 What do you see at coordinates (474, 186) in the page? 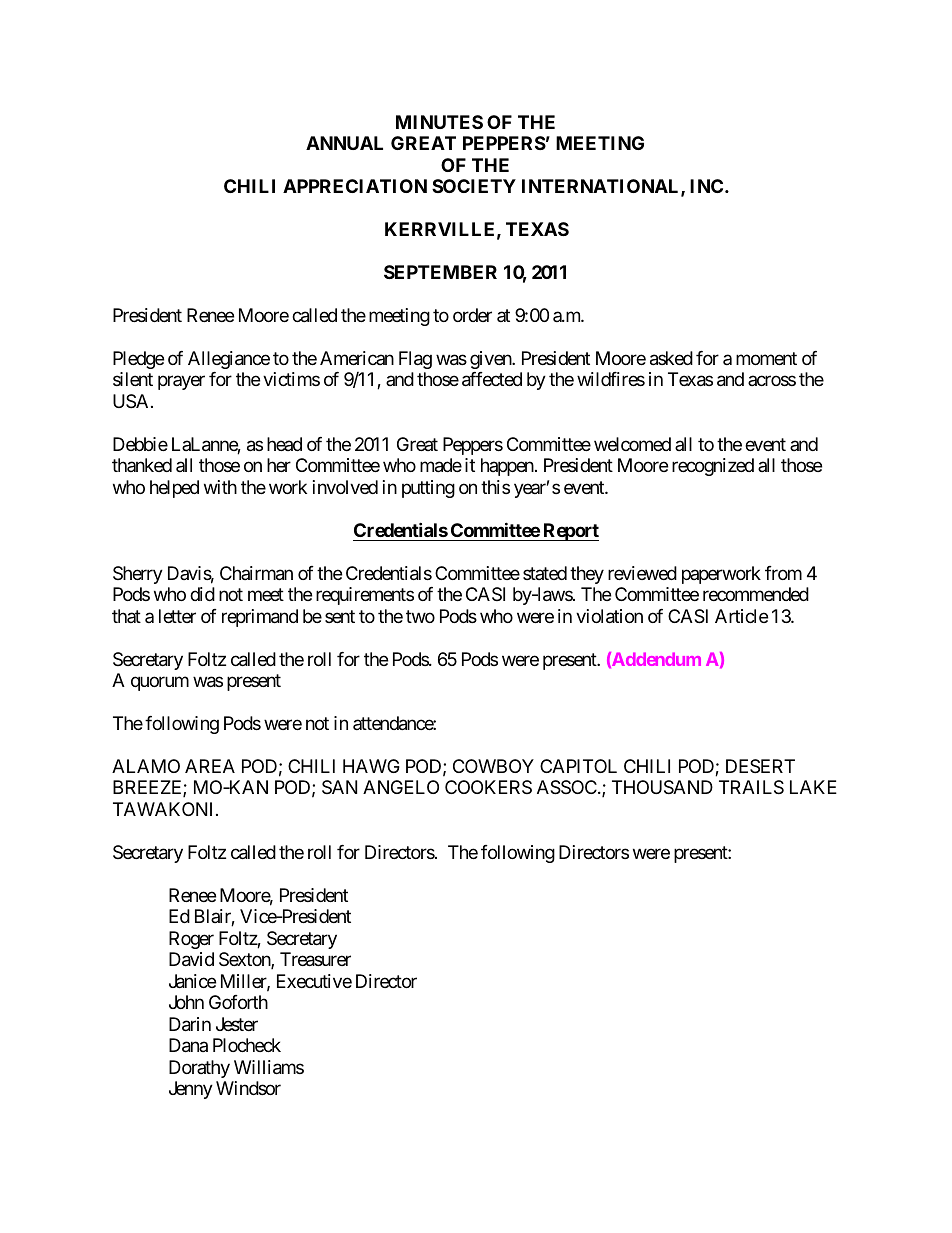
I see `SOCIETY` at bounding box center [474, 186].
